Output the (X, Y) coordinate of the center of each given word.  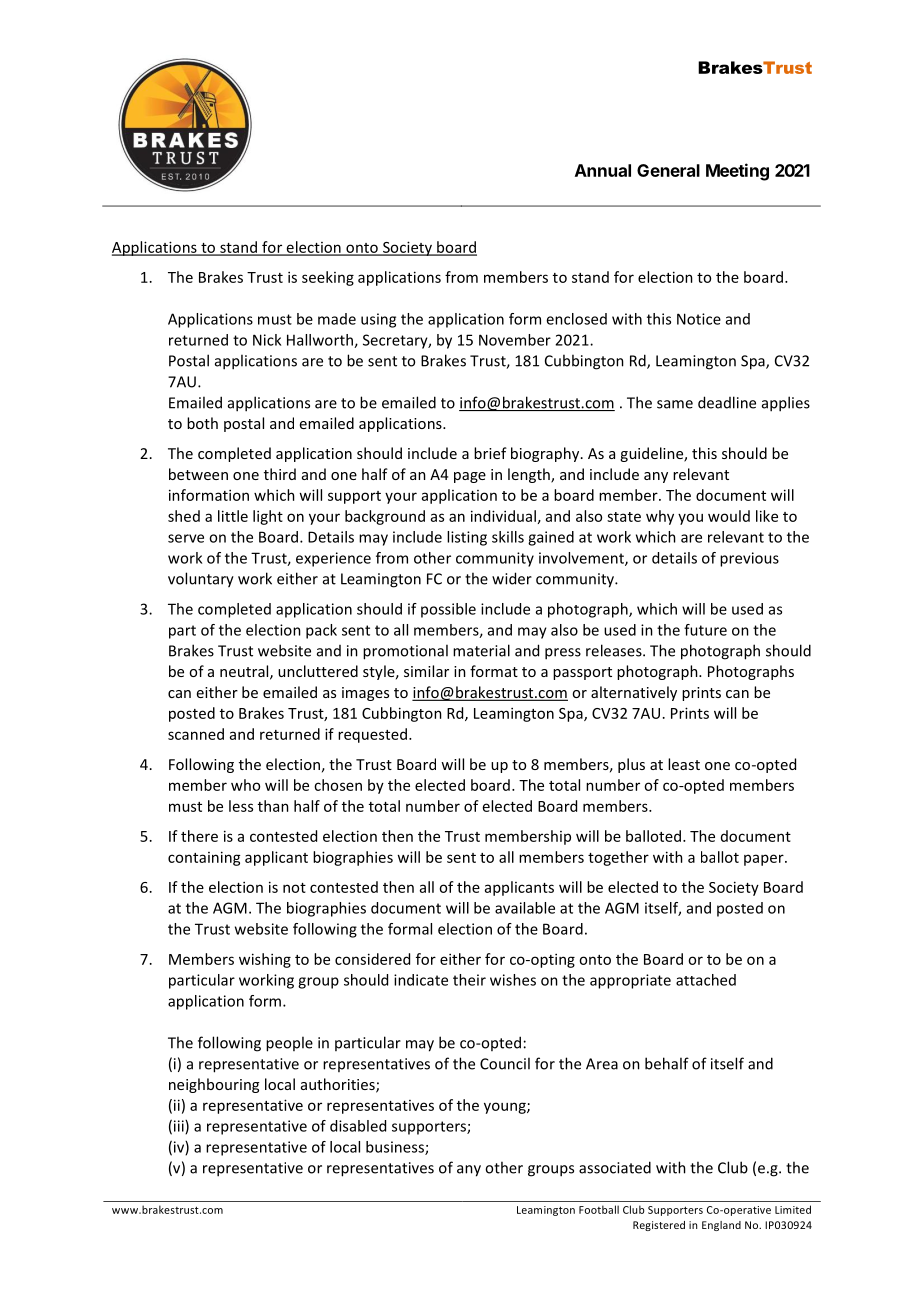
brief (490, 453)
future (705, 630)
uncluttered (318, 671)
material (481, 650)
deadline (727, 402)
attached (706, 980)
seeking (328, 278)
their (469, 980)
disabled (358, 1126)
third (280, 474)
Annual (603, 170)
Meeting (737, 172)
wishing (265, 960)
